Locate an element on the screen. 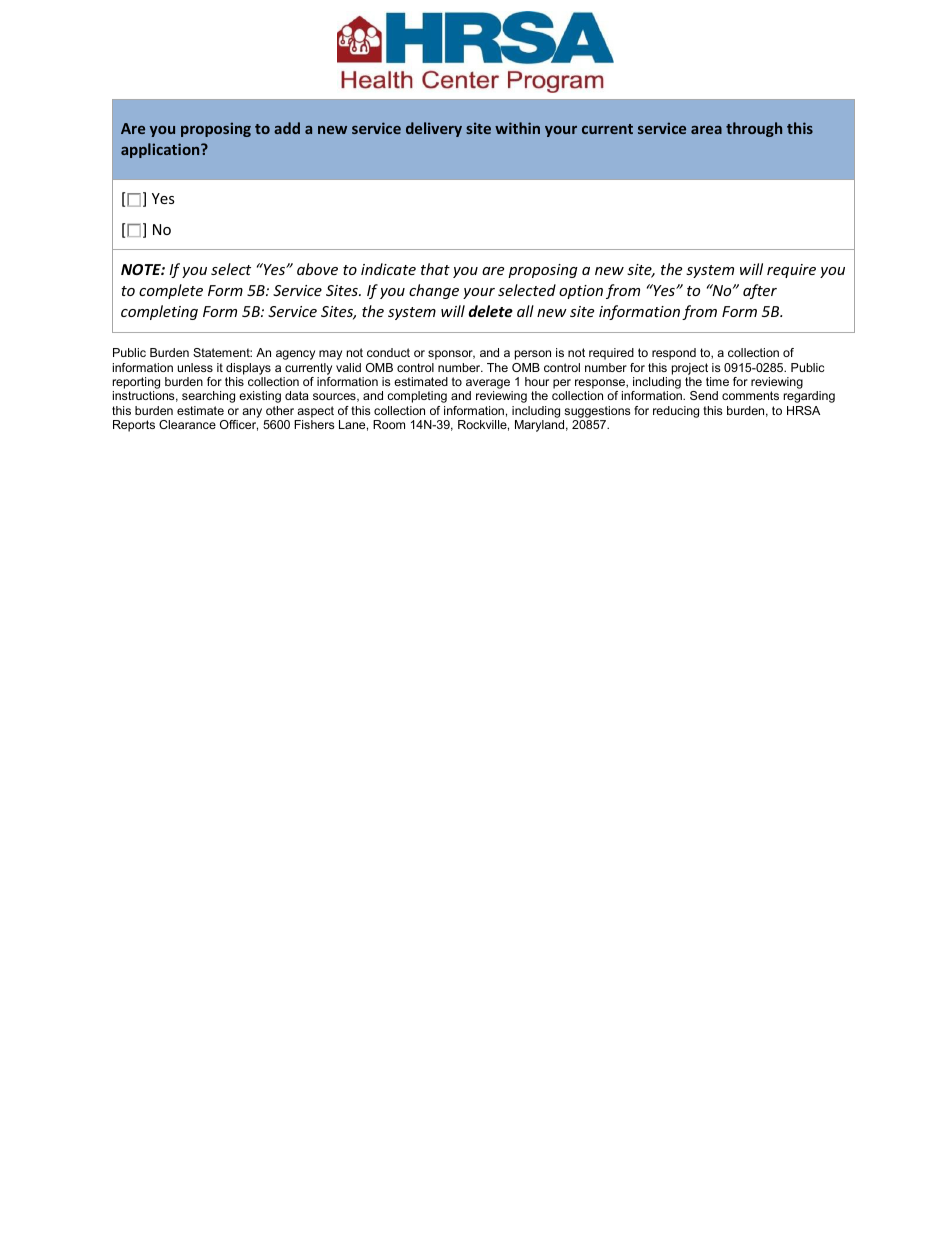 The width and height of the screenshot is (952, 1233). area is located at coordinates (706, 130).
